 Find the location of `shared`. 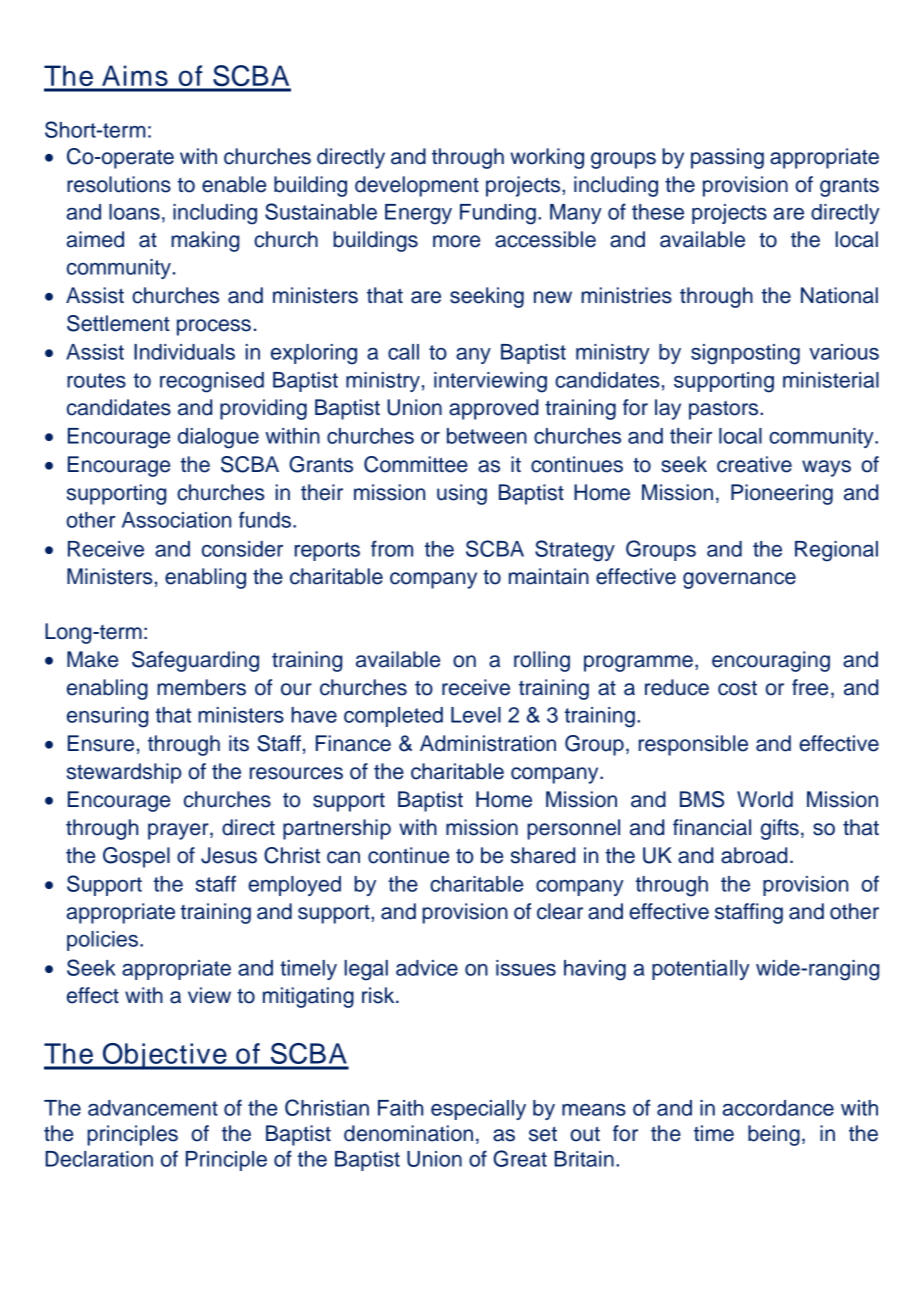

shared is located at coordinates (543, 855).
